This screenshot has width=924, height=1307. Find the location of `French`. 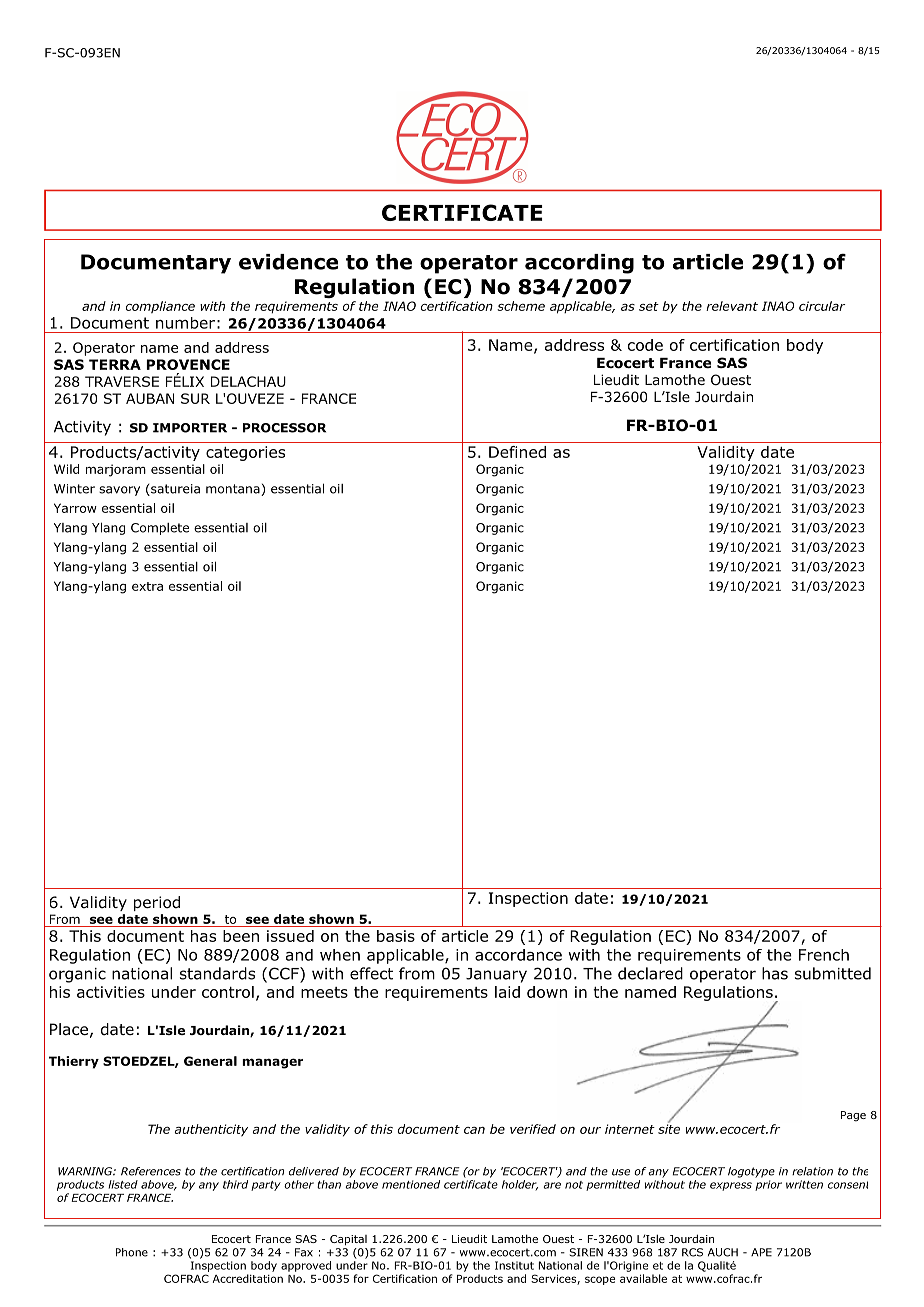

French is located at coordinates (824, 955).
